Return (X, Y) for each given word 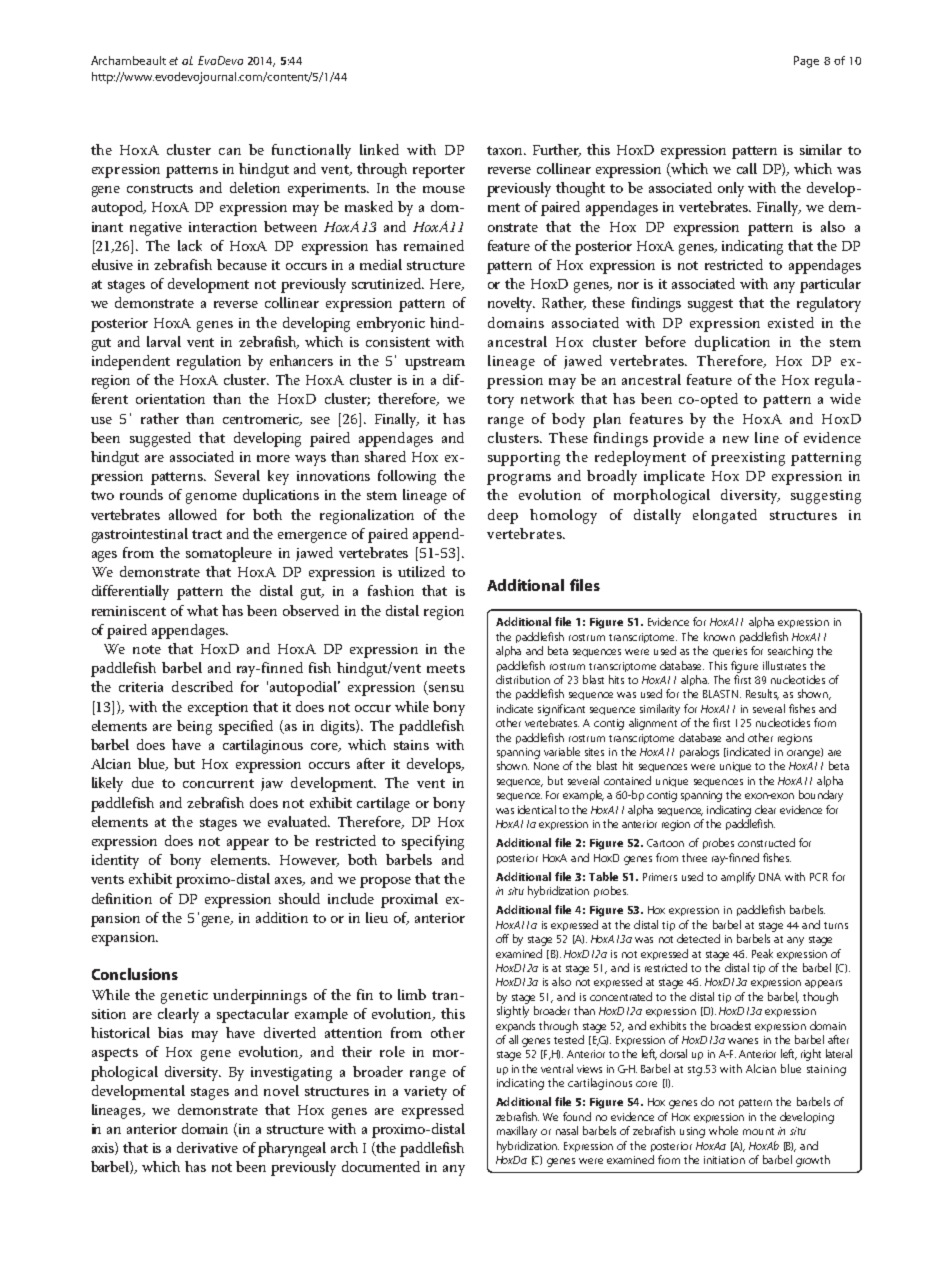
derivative (207, 1147)
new (736, 439)
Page (806, 62)
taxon (506, 150)
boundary (821, 796)
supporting (524, 459)
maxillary (517, 1132)
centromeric (262, 420)
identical (537, 809)
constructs (160, 188)
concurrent (218, 783)
